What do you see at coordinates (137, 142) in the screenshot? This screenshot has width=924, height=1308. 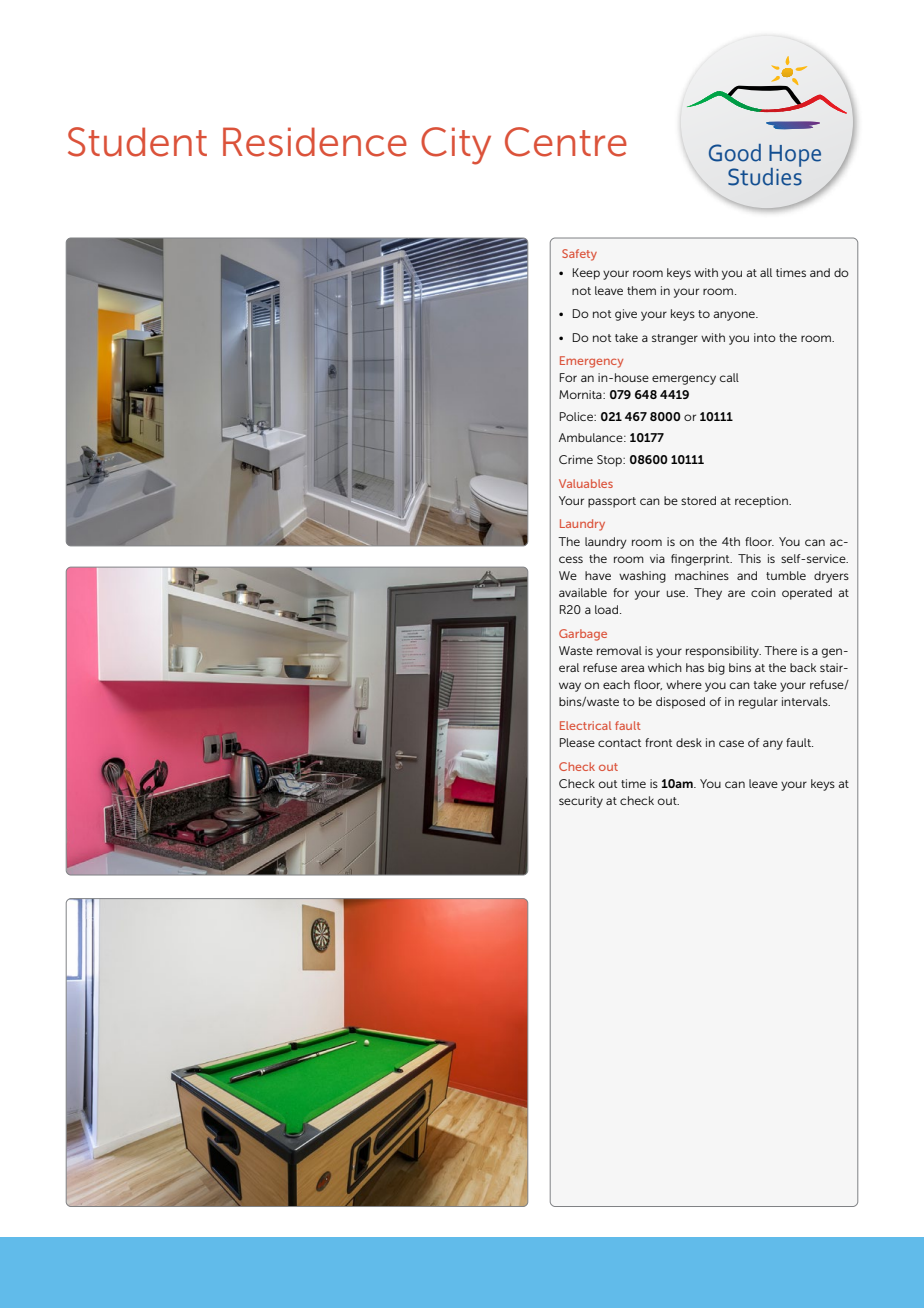 I see `Student` at bounding box center [137, 142].
